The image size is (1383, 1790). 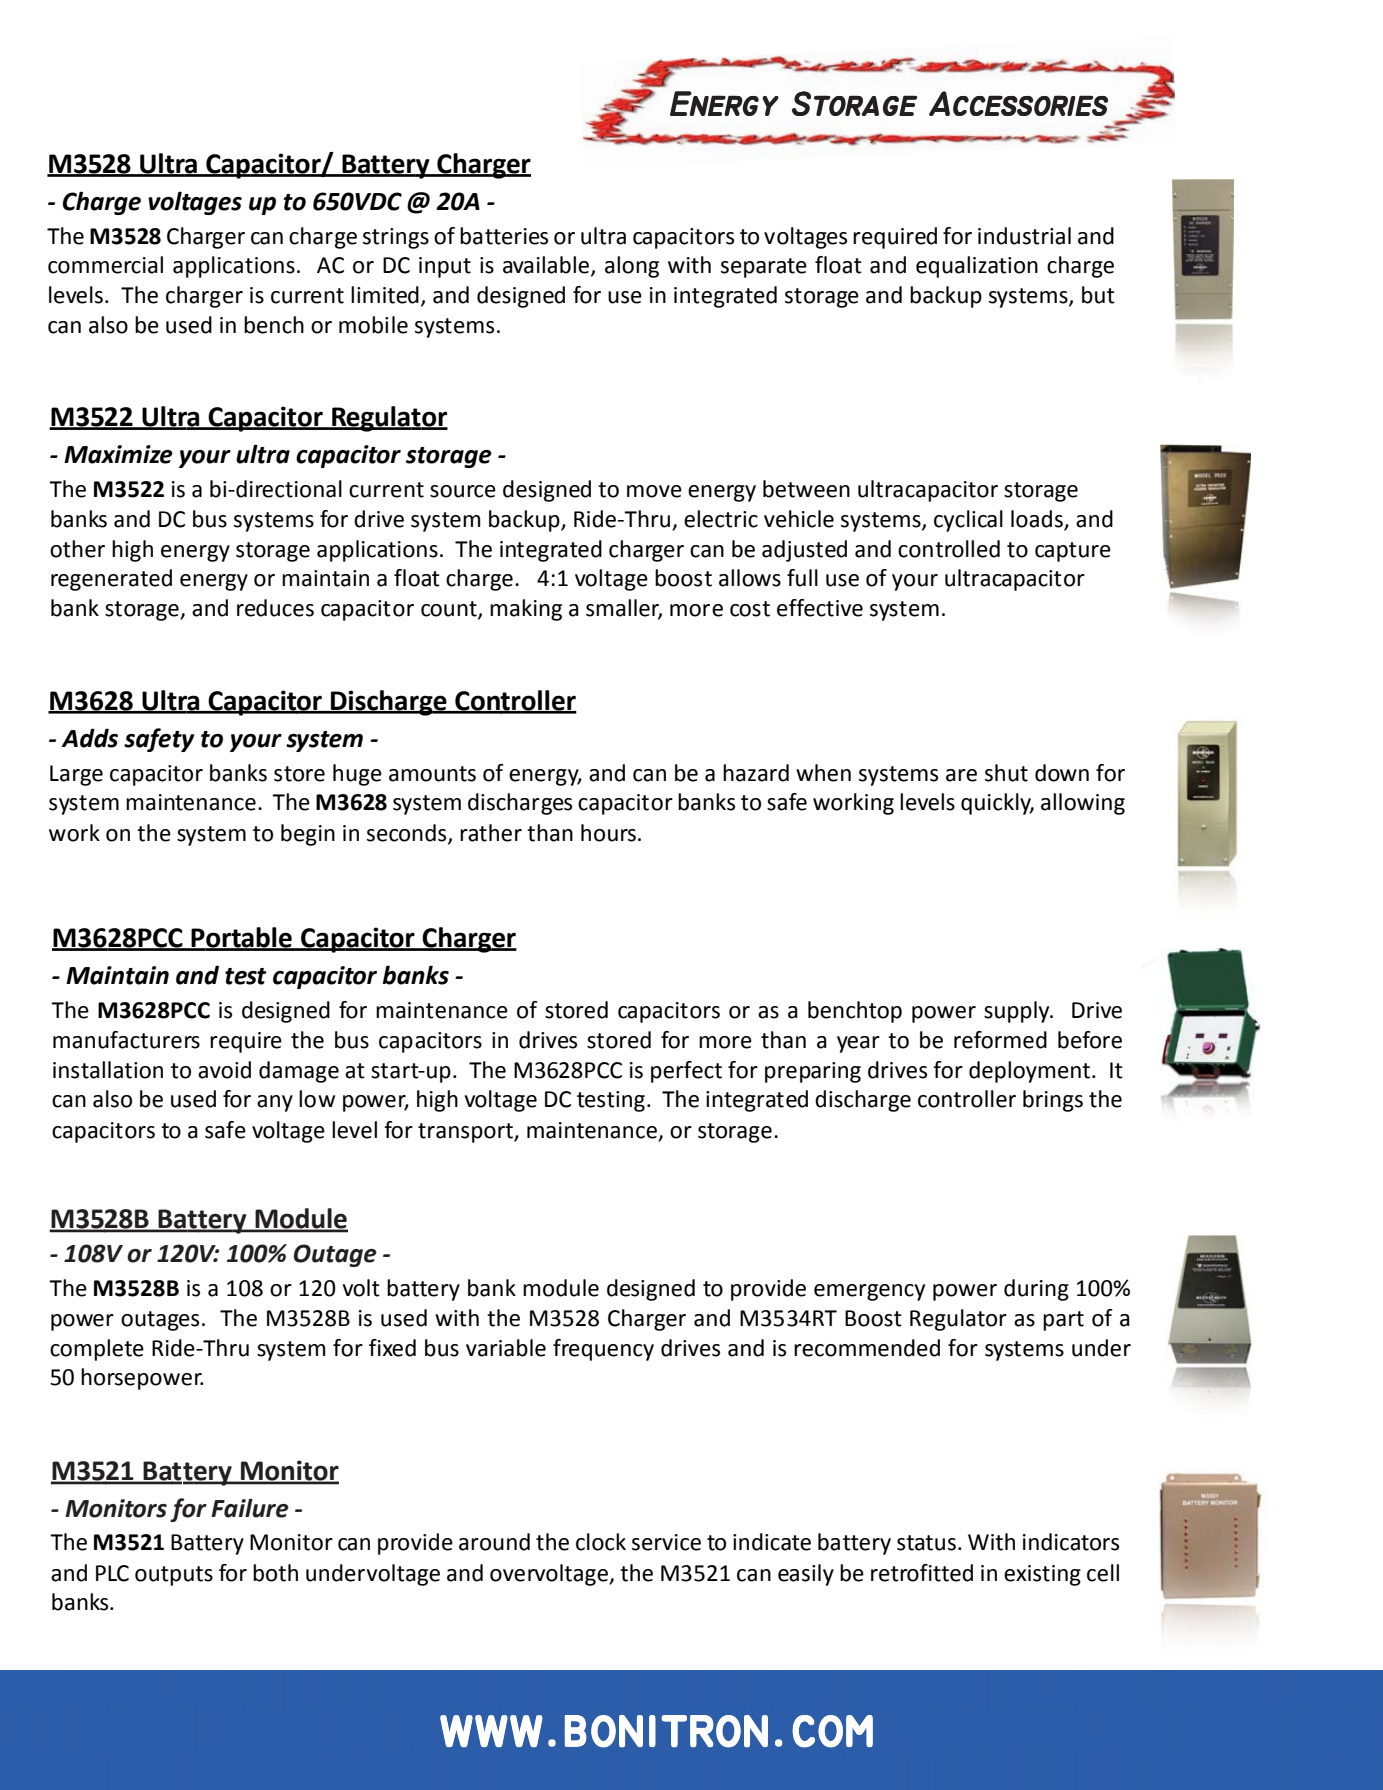 What do you see at coordinates (632, 267) in the page?
I see `along` at bounding box center [632, 267].
